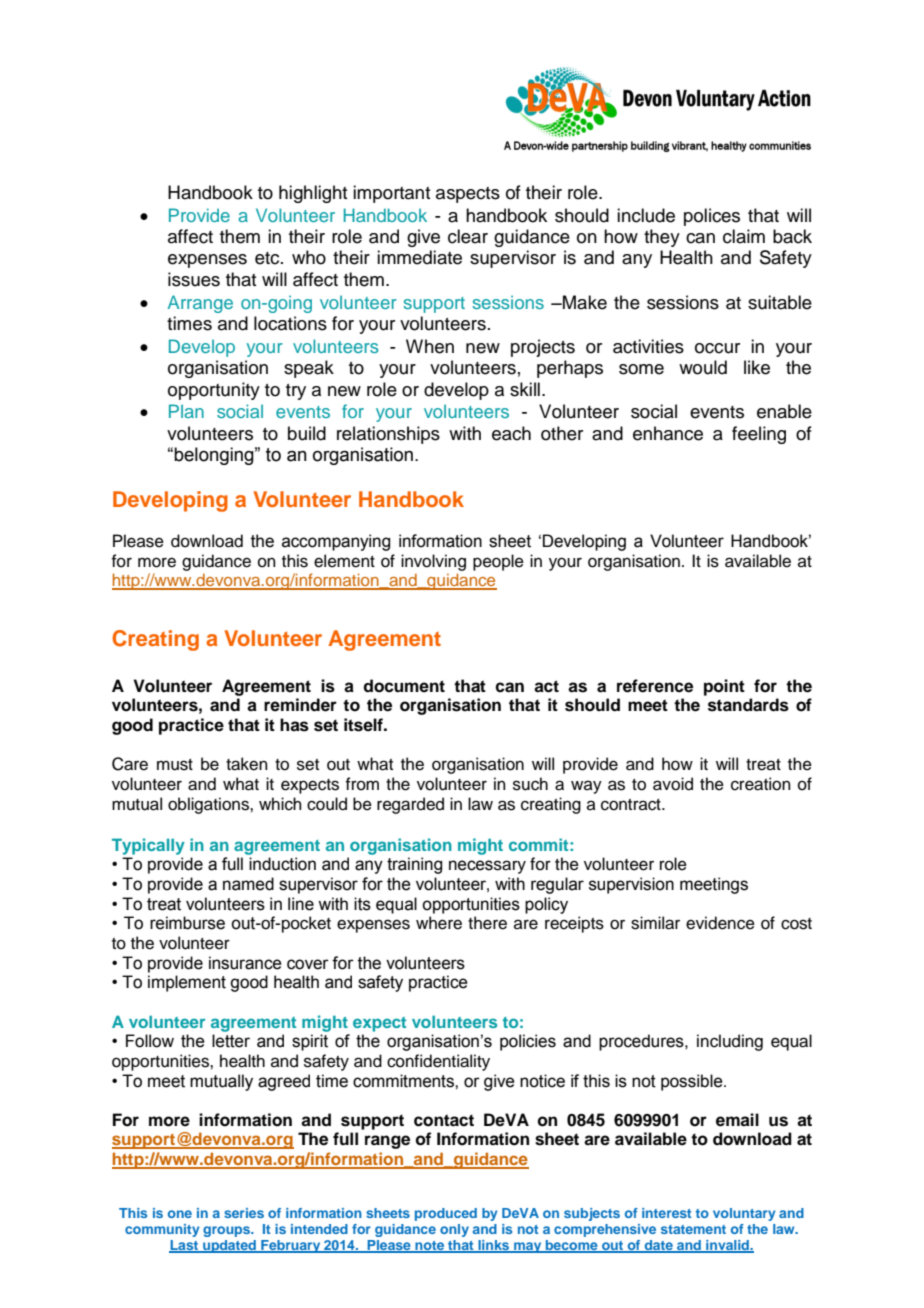  I want to click on standards, so click(748, 705).
